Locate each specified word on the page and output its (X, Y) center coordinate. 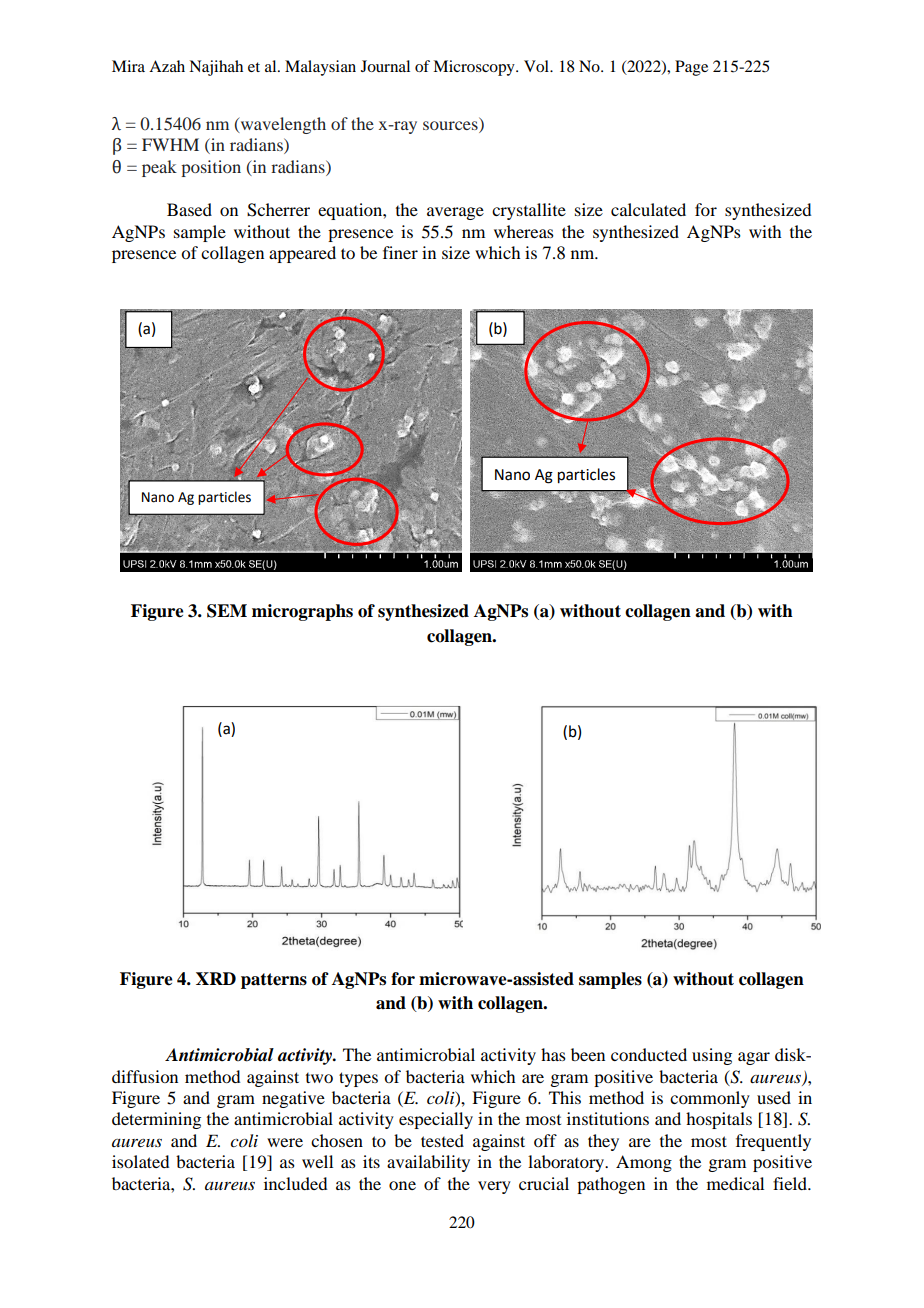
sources (450, 125)
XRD (216, 978)
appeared (302, 254)
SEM (227, 611)
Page (691, 68)
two (319, 1078)
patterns (274, 981)
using (712, 1056)
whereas (524, 231)
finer (400, 252)
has (553, 1054)
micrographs (302, 612)
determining (156, 1120)
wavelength (282, 125)
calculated (648, 209)
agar (754, 1058)
